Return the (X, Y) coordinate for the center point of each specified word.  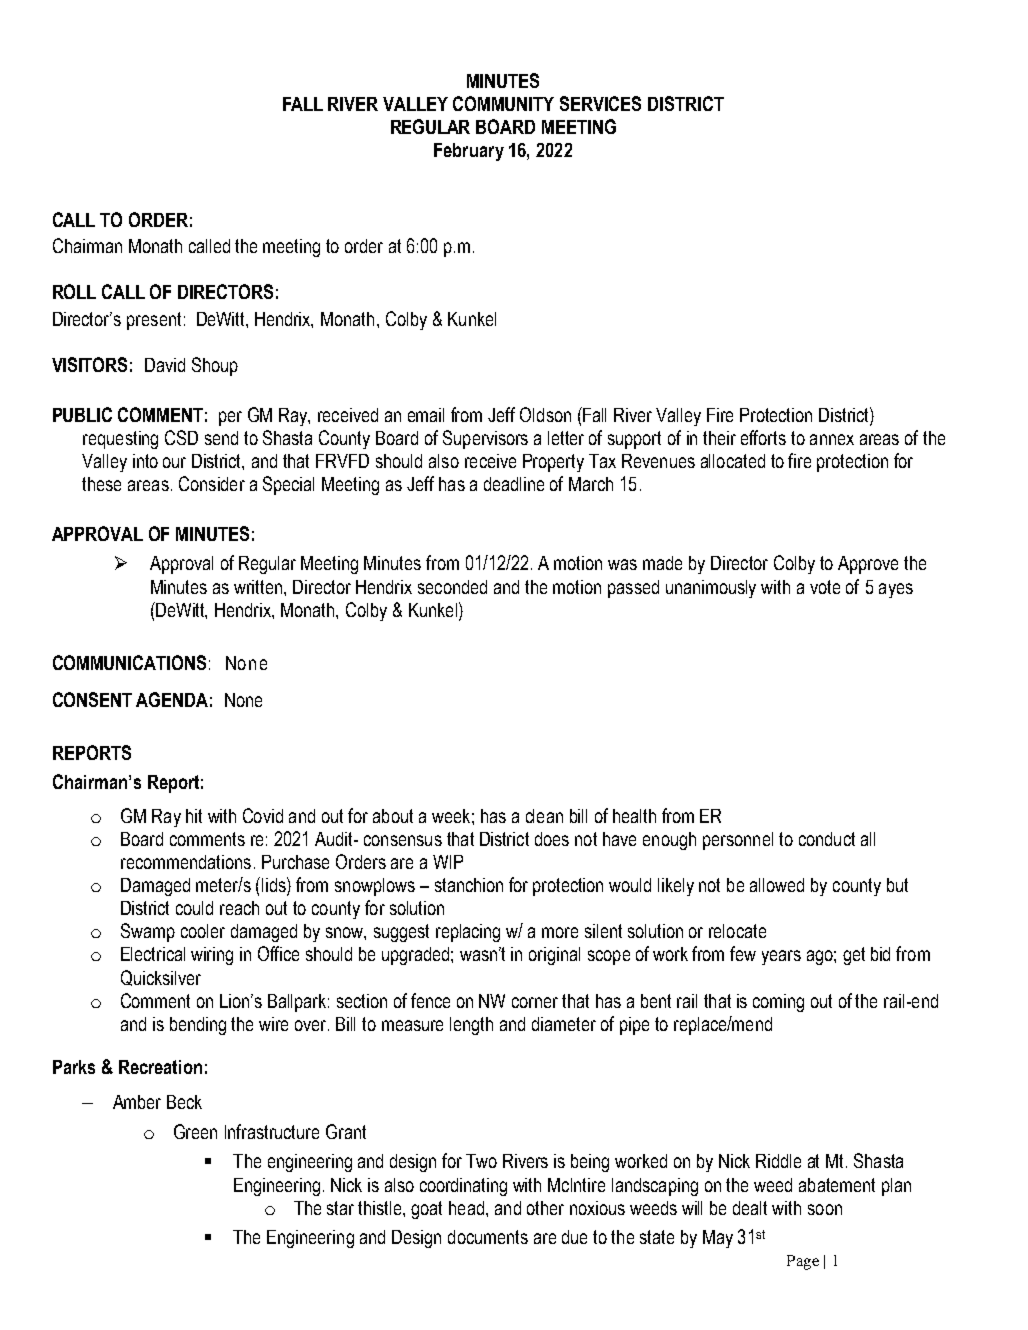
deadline (514, 484)
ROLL (74, 291)
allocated (733, 461)
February (469, 152)
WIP (448, 862)
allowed (777, 885)
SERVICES (600, 103)
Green (195, 1131)
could (194, 908)
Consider (212, 483)
